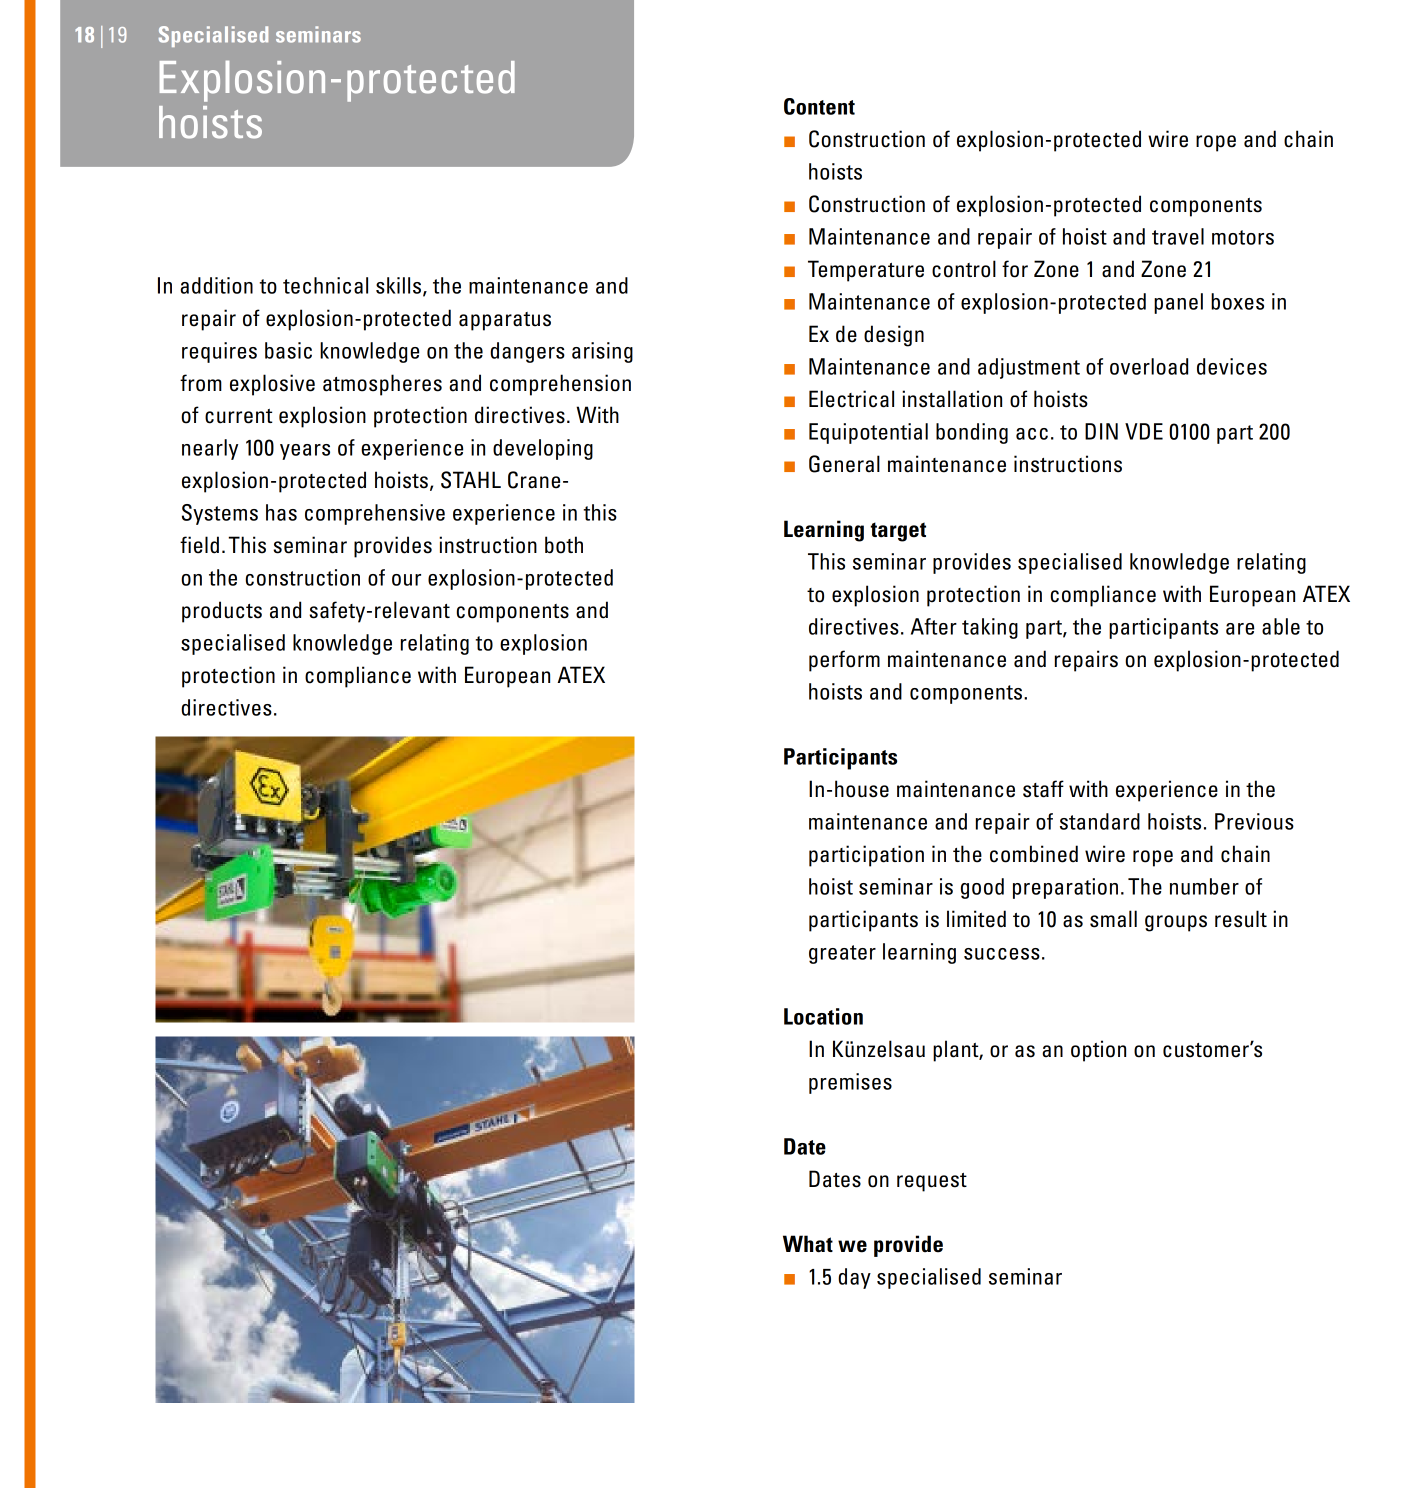 Image resolution: width=1417 pixels, height=1488 pixels. Describe the element at coordinates (932, 1182) in the screenshot. I see `request` at that location.
